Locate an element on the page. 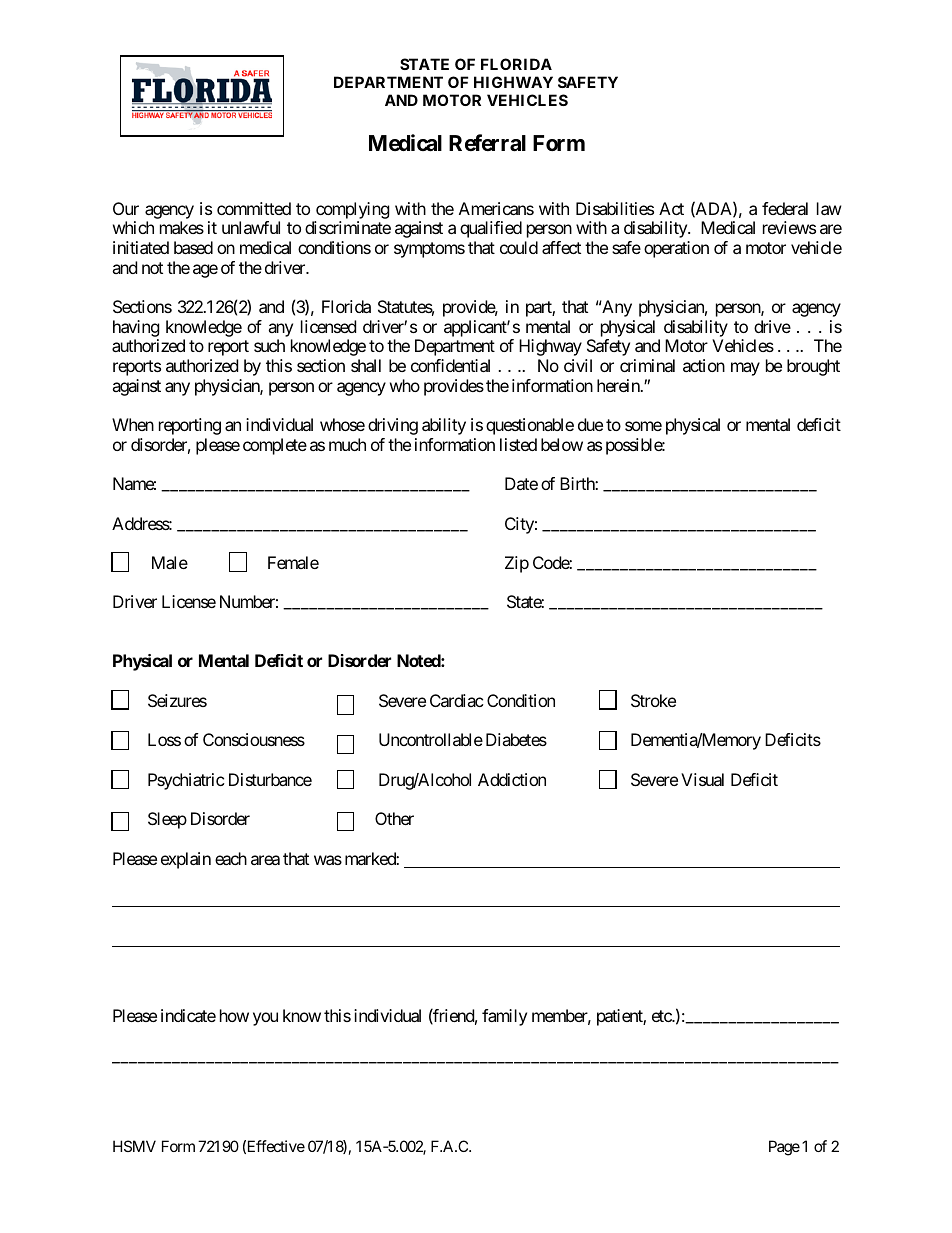 Image resolution: width=952 pixels, height=1233 pixels. how is located at coordinates (234, 1015).
